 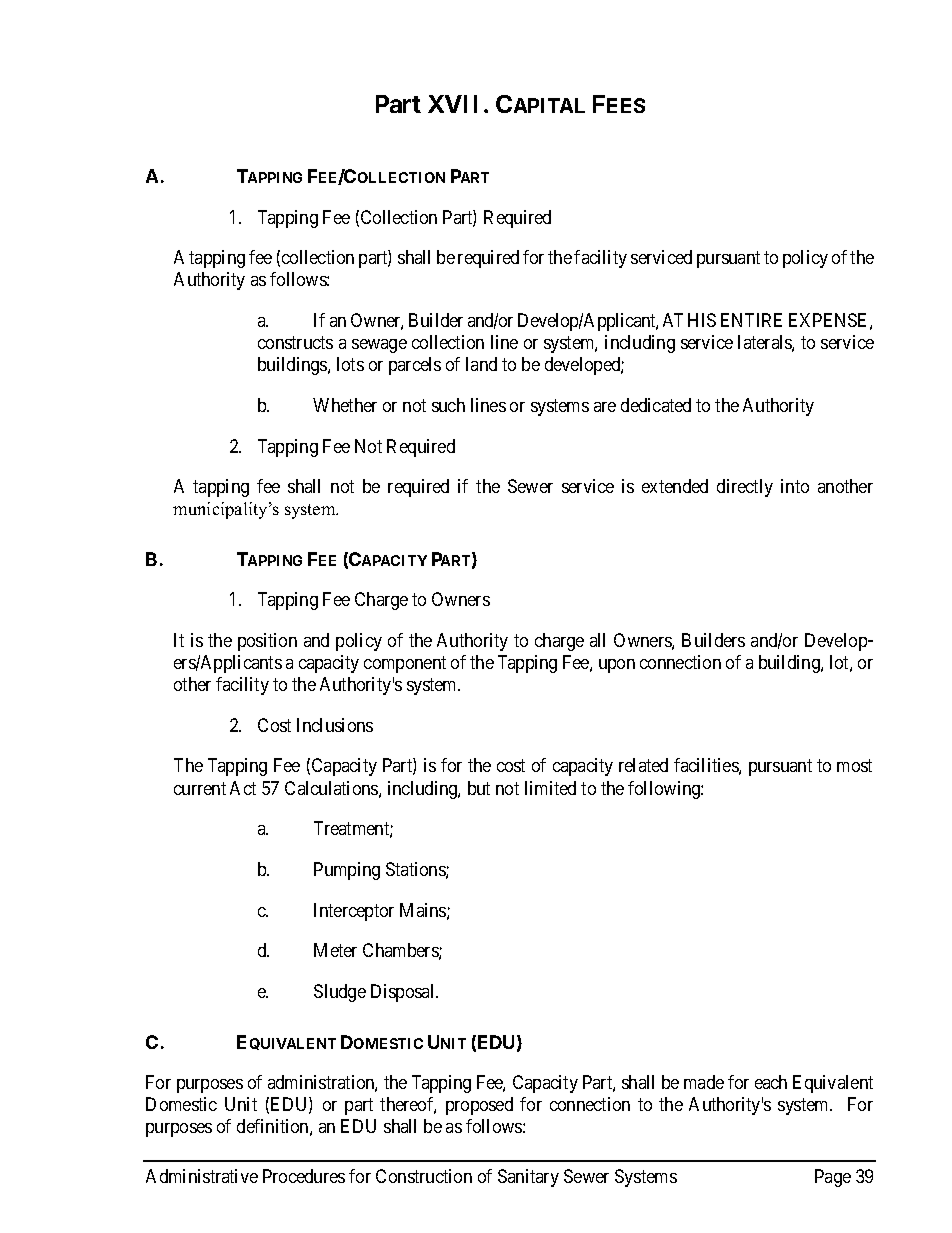 I want to click on ENTIRE, so click(x=751, y=320).
